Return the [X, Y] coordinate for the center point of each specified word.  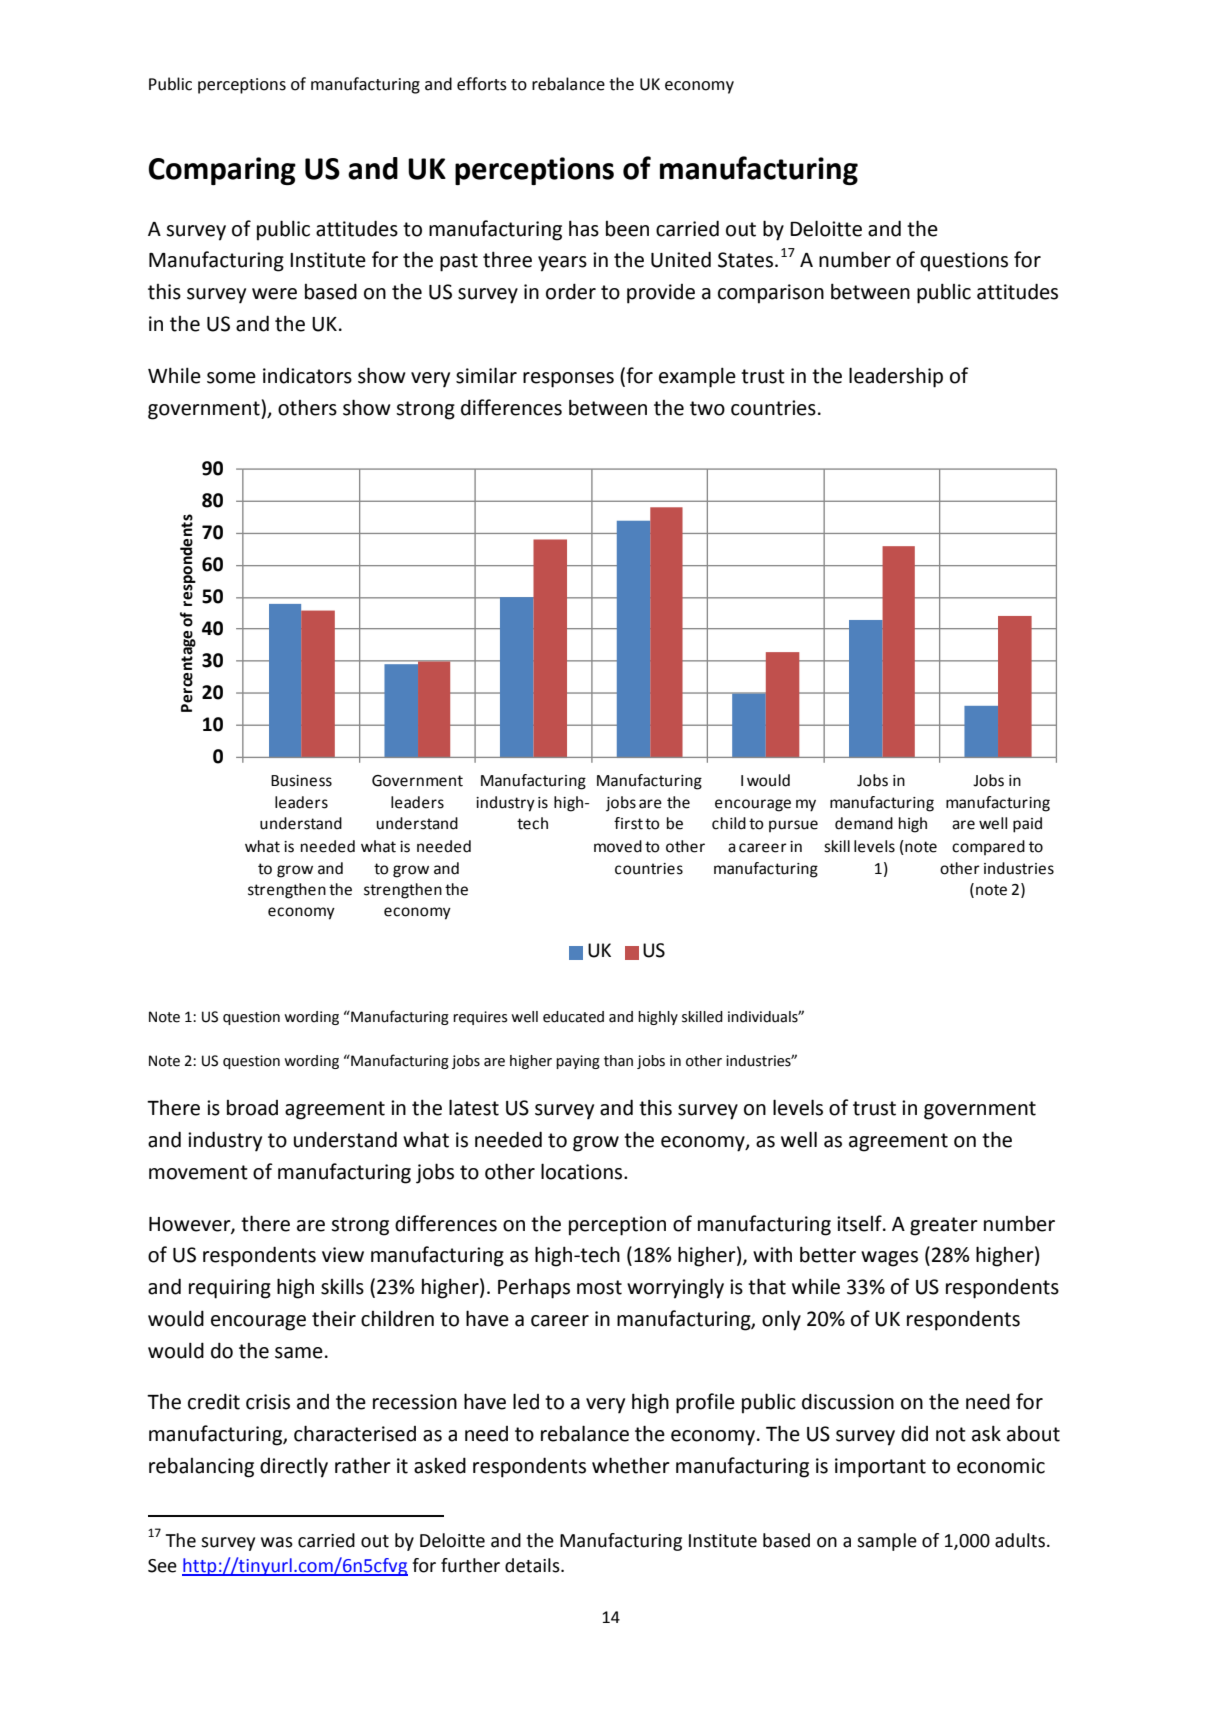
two [707, 408]
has [584, 228]
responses [568, 380]
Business [301, 781]
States [745, 260]
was [277, 1542]
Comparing [222, 171]
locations [583, 1171]
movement [198, 1172]
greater [944, 1226]
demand [864, 823]
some [231, 378]
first [628, 823]
